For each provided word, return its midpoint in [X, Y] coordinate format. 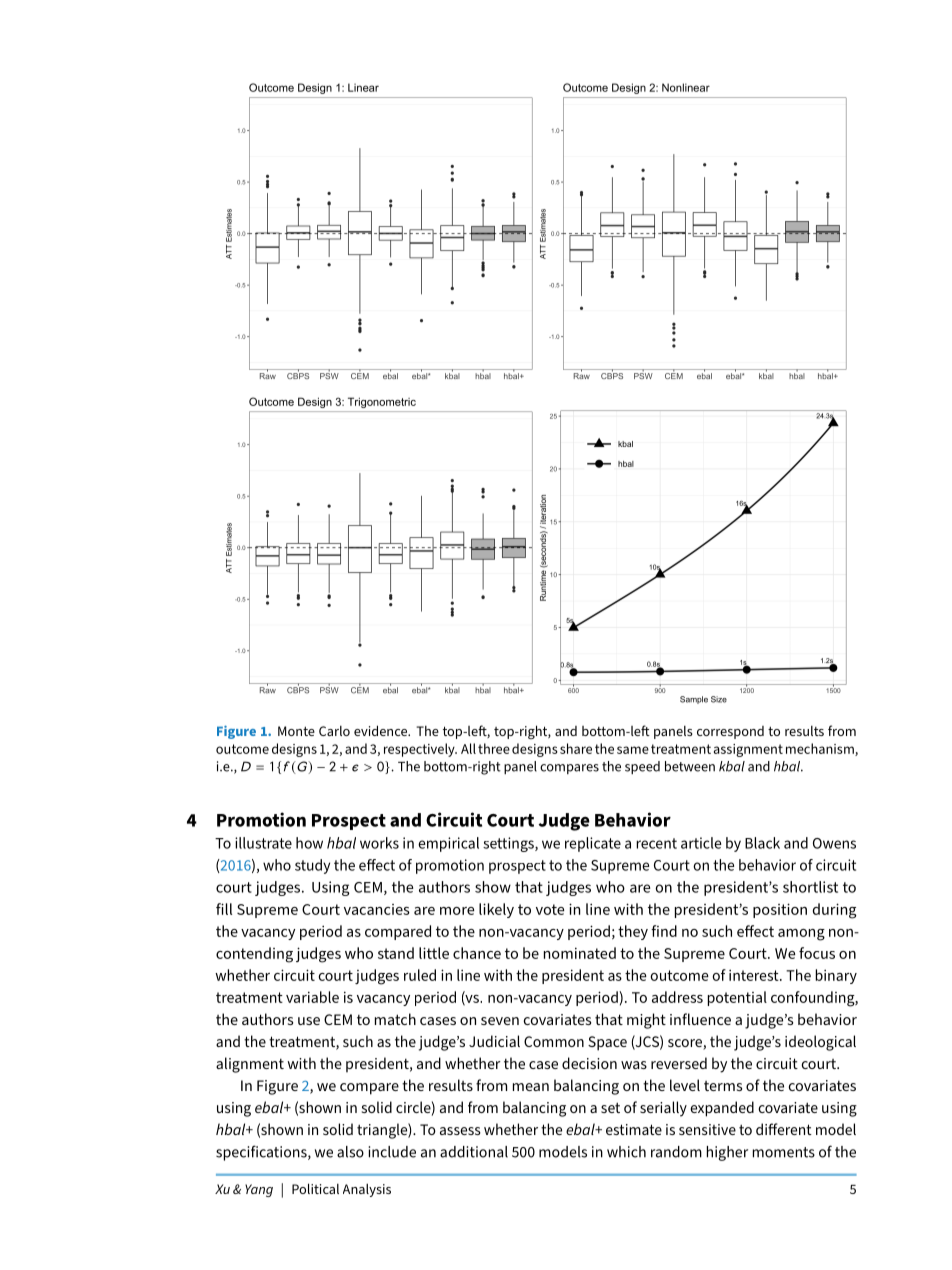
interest [755, 975]
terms [723, 1086]
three [494, 748]
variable [312, 997]
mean [531, 1087]
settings [509, 844]
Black [762, 843]
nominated [580, 953]
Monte [296, 731]
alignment [250, 1065]
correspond [730, 732]
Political [315, 1188]
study [312, 866]
